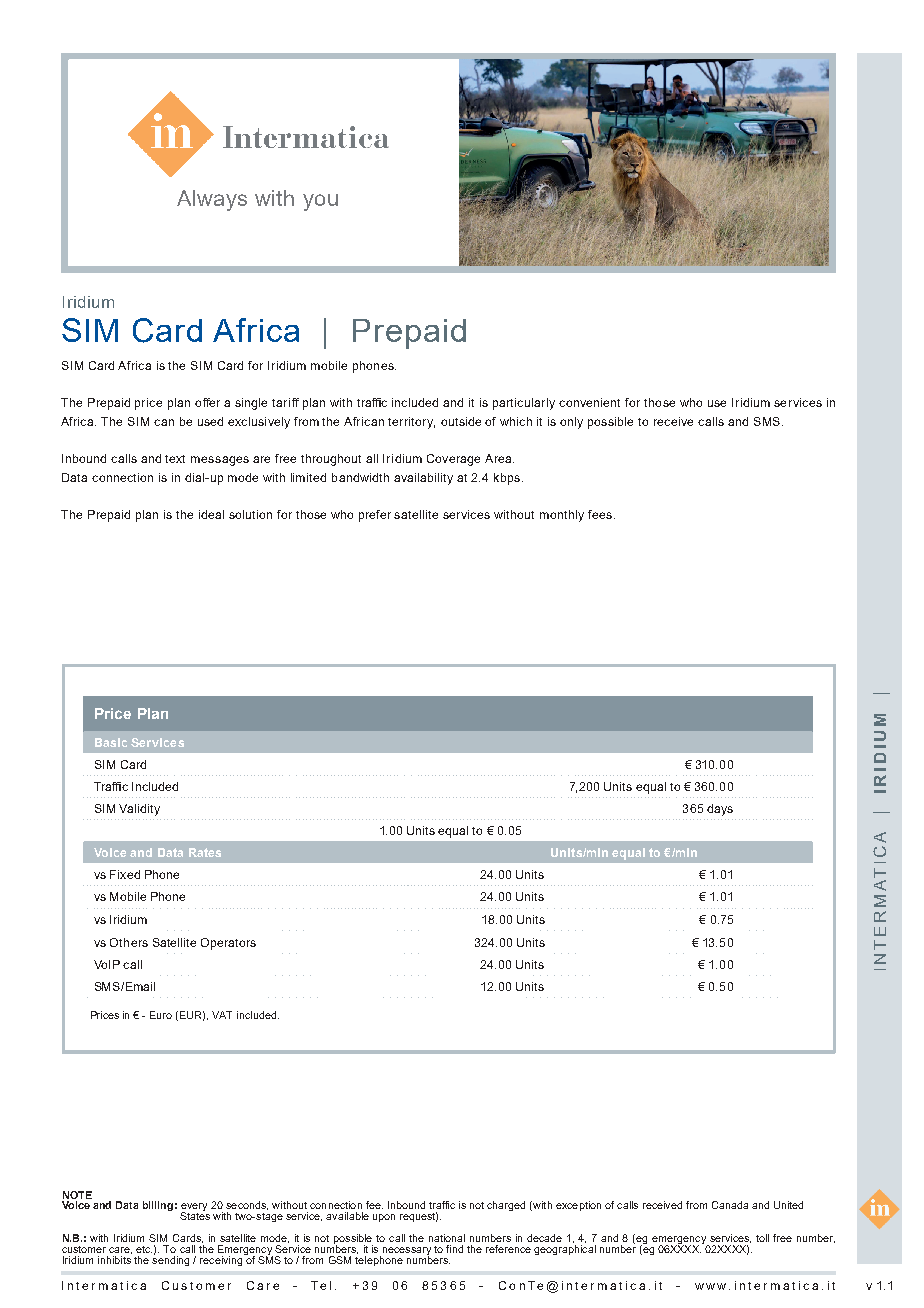 Image resolution: width=924 pixels, height=1308 pixels. What do you see at coordinates (423, 479) in the document?
I see `availability` at bounding box center [423, 479].
